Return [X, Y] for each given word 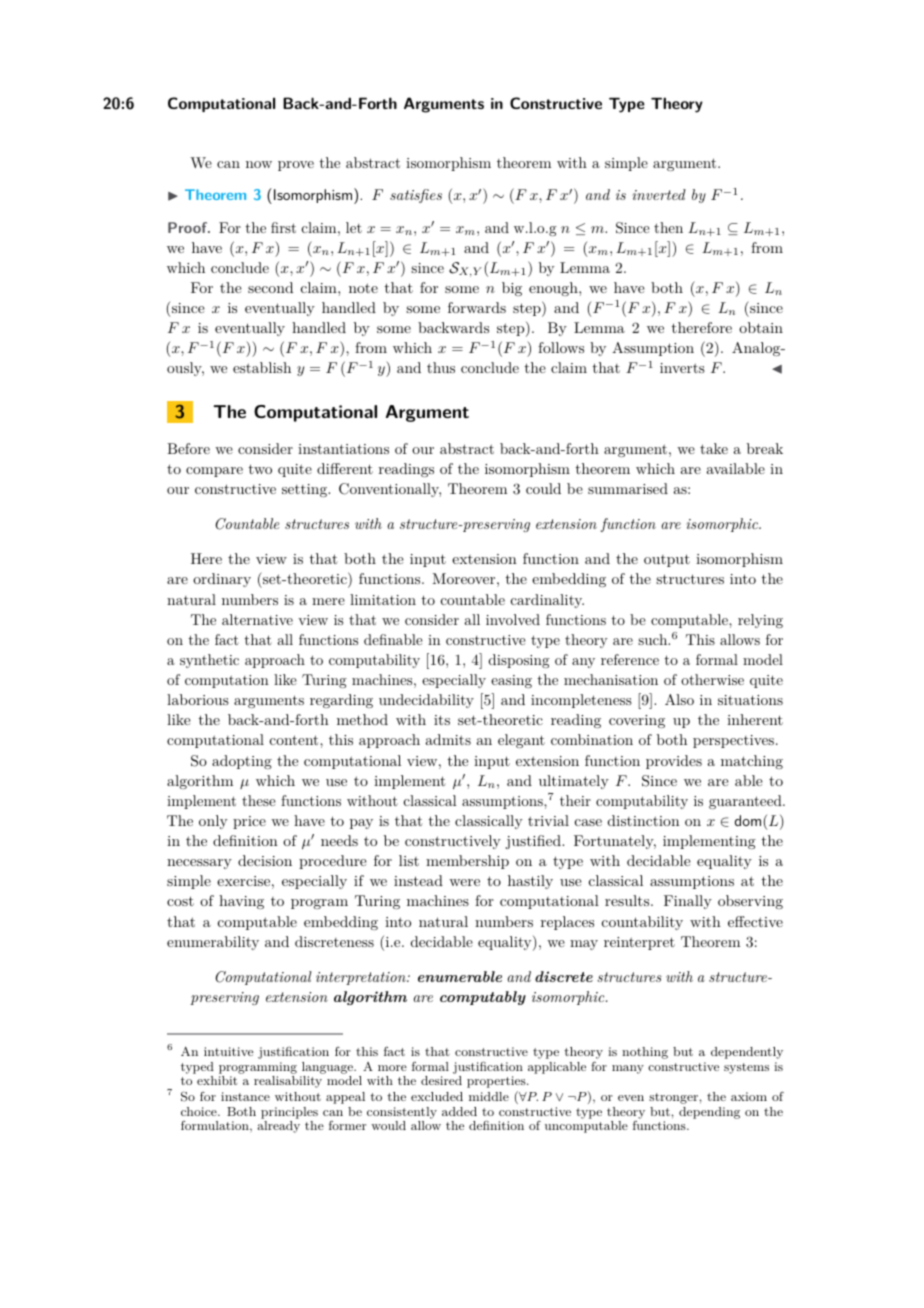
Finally [688, 902]
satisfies [416, 196]
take [714, 448]
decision [265, 860]
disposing [519, 661]
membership [467, 862]
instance [245, 1096]
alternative [257, 619]
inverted [659, 194]
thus [441, 367]
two [260, 469]
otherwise [712, 679]
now [259, 164]
